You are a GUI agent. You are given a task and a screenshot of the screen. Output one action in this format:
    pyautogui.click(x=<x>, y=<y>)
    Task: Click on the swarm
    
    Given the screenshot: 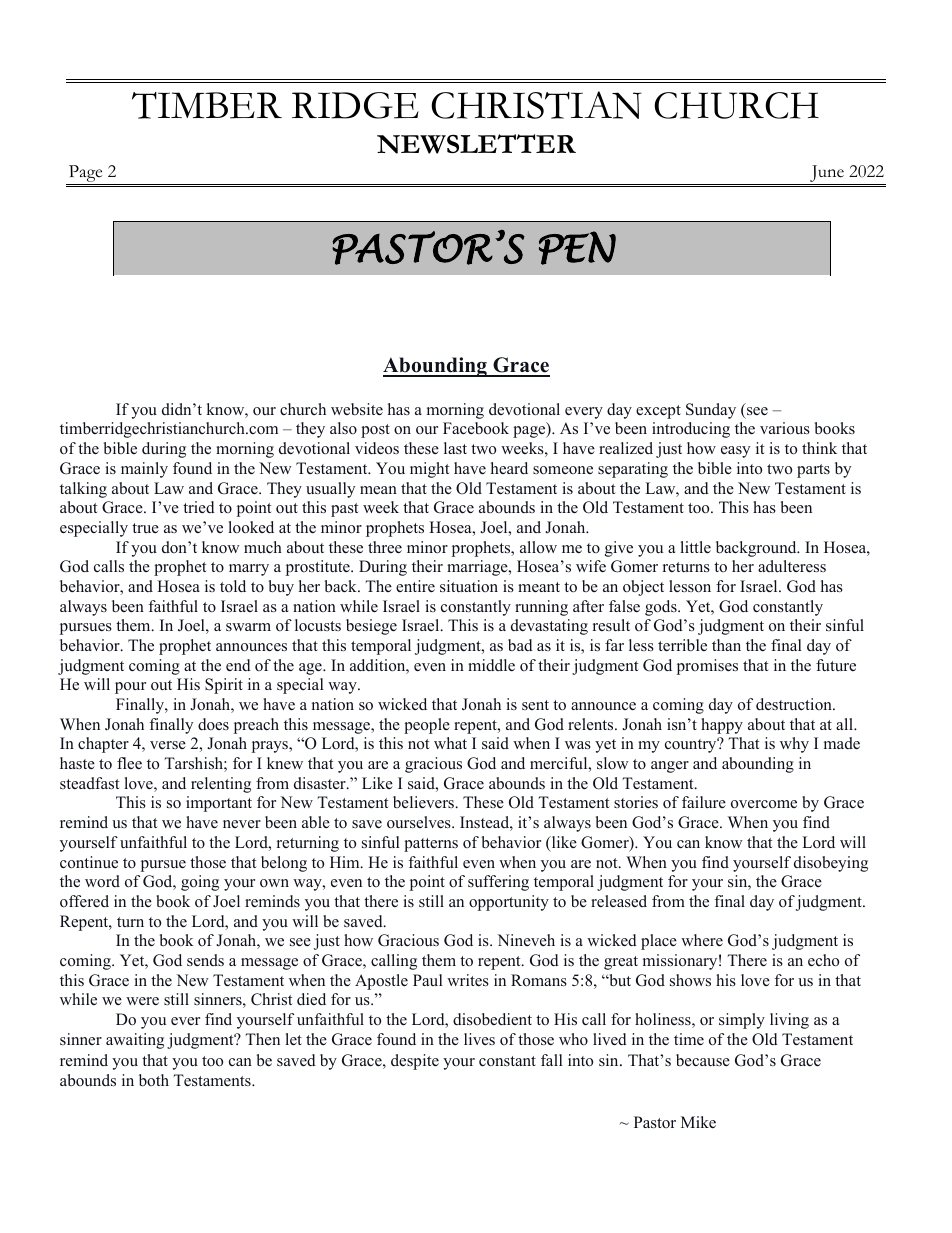 What is the action you would take?
    pyautogui.click(x=248, y=627)
